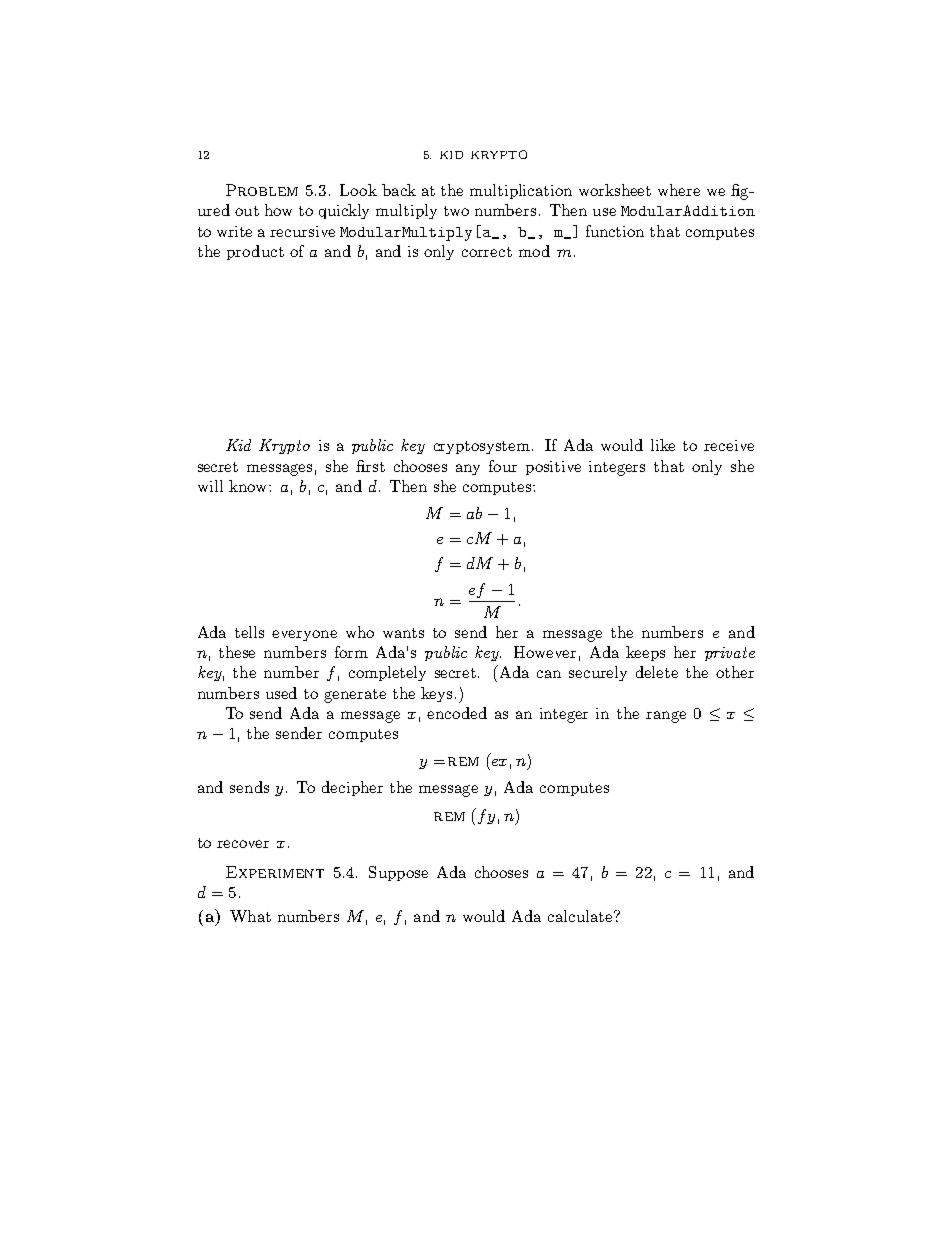 This screenshot has height=1233, width=952. Describe the element at coordinates (398, 873) in the screenshot. I see `Suppose` at that location.
